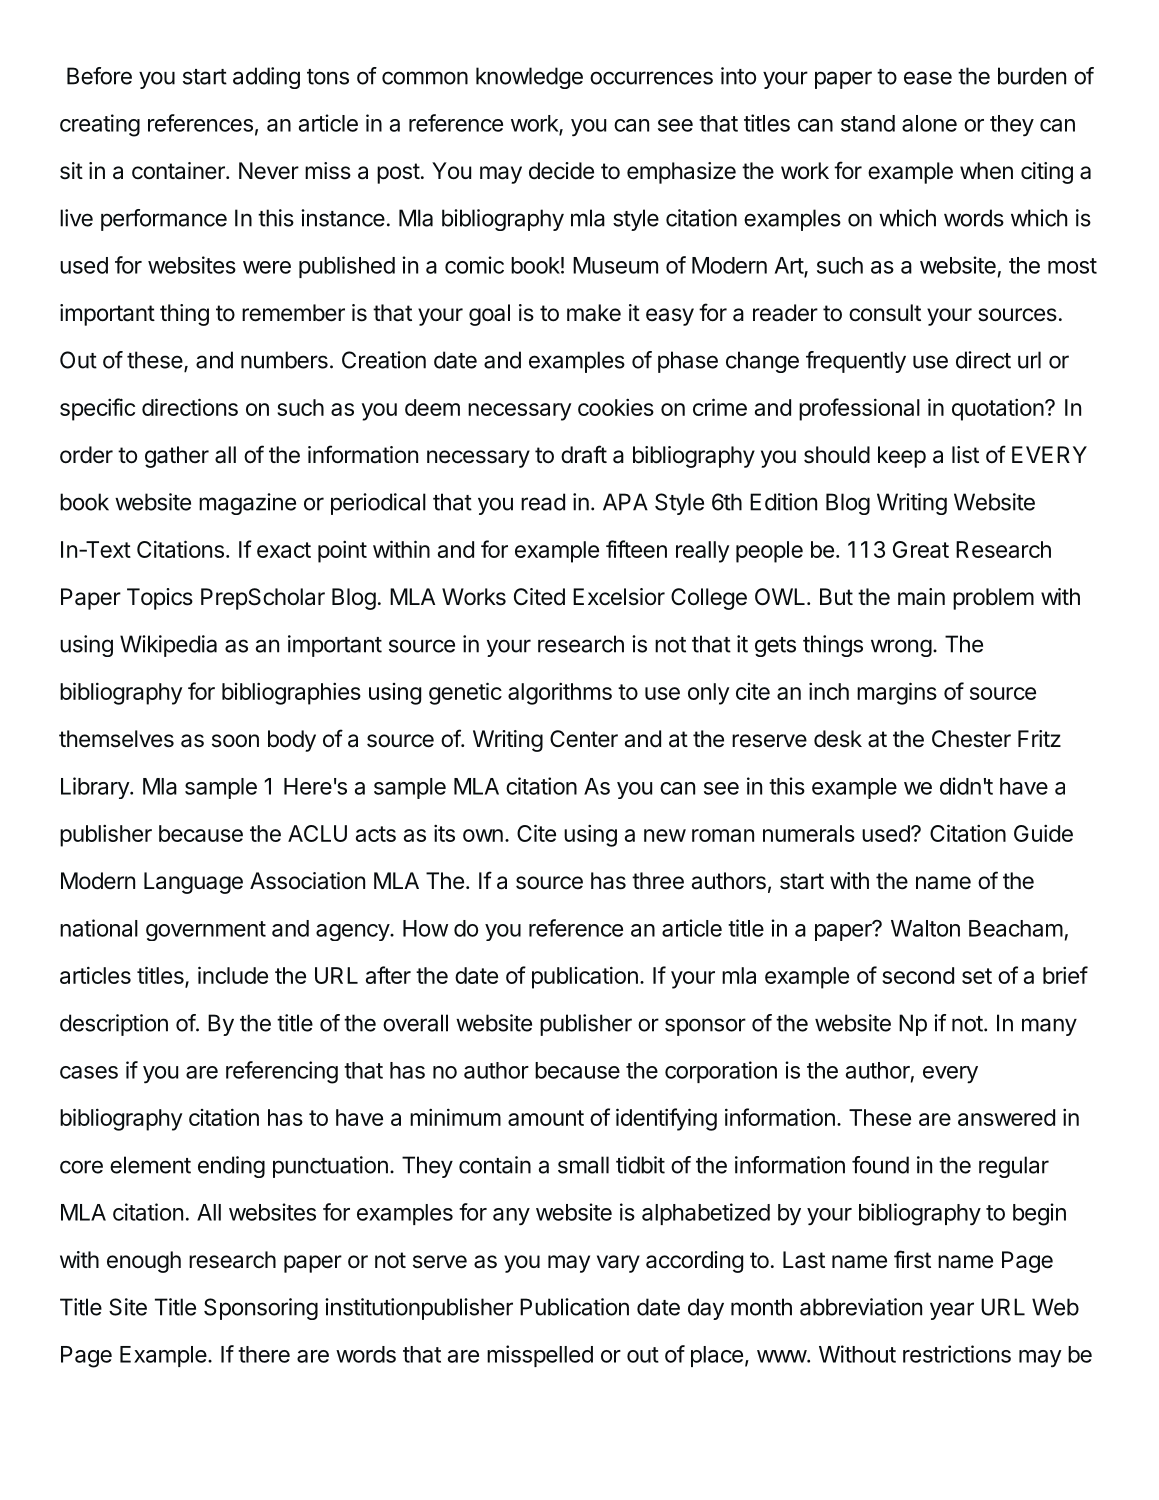  I want to click on enough, so click(144, 1262).
